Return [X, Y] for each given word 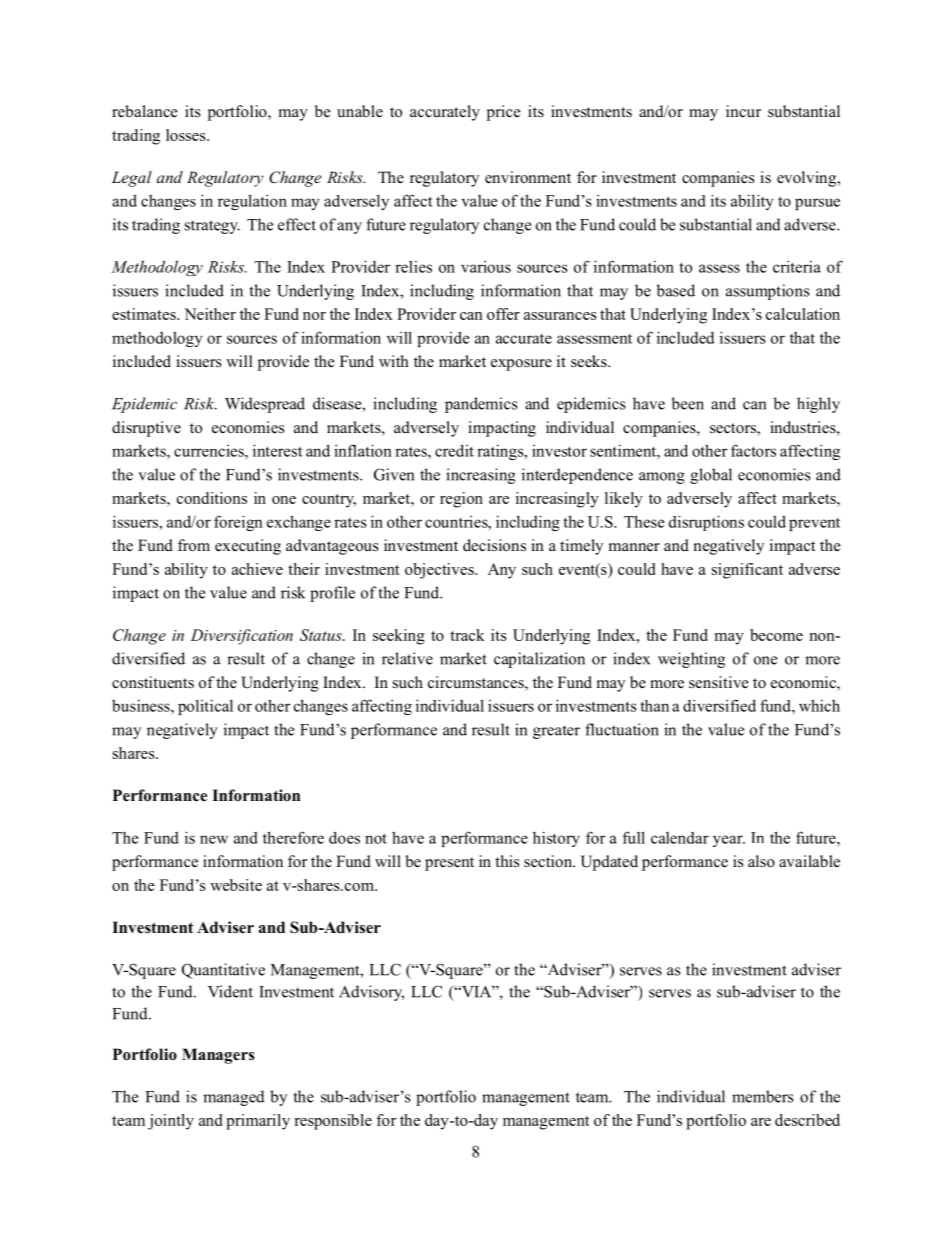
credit [454, 450]
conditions [212, 498]
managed [233, 1098]
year [729, 841]
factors [753, 450]
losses [187, 135]
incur [743, 111]
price [504, 113]
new [214, 839]
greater [556, 732]
